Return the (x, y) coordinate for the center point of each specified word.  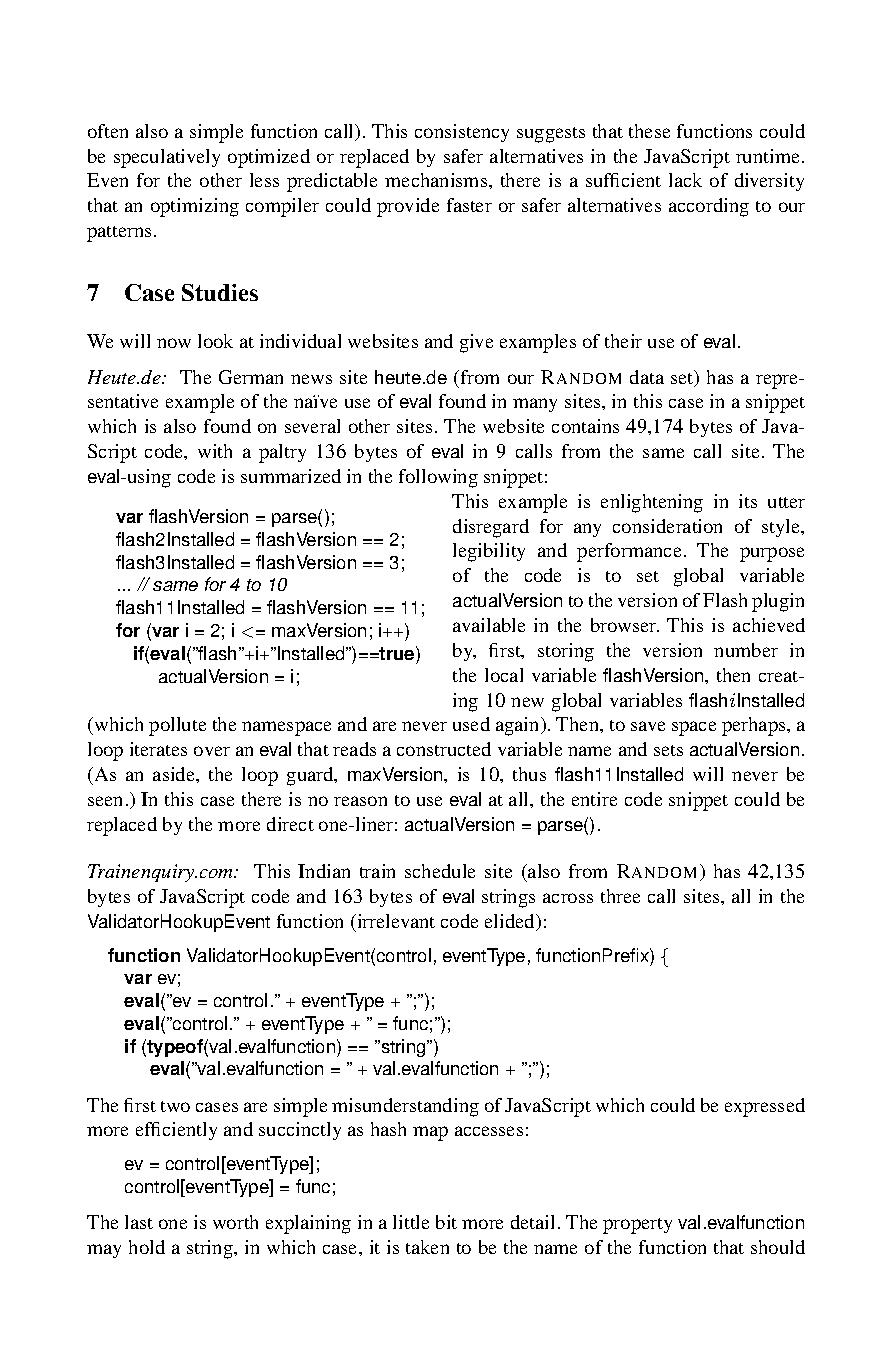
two (175, 1106)
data (647, 377)
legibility (489, 552)
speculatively (167, 158)
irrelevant (395, 921)
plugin (778, 602)
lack (685, 180)
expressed (765, 1107)
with (215, 451)
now (174, 343)
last (139, 1222)
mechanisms (437, 180)
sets (668, 750)
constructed (444, 749)
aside (175, 774)
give (476, 343)
